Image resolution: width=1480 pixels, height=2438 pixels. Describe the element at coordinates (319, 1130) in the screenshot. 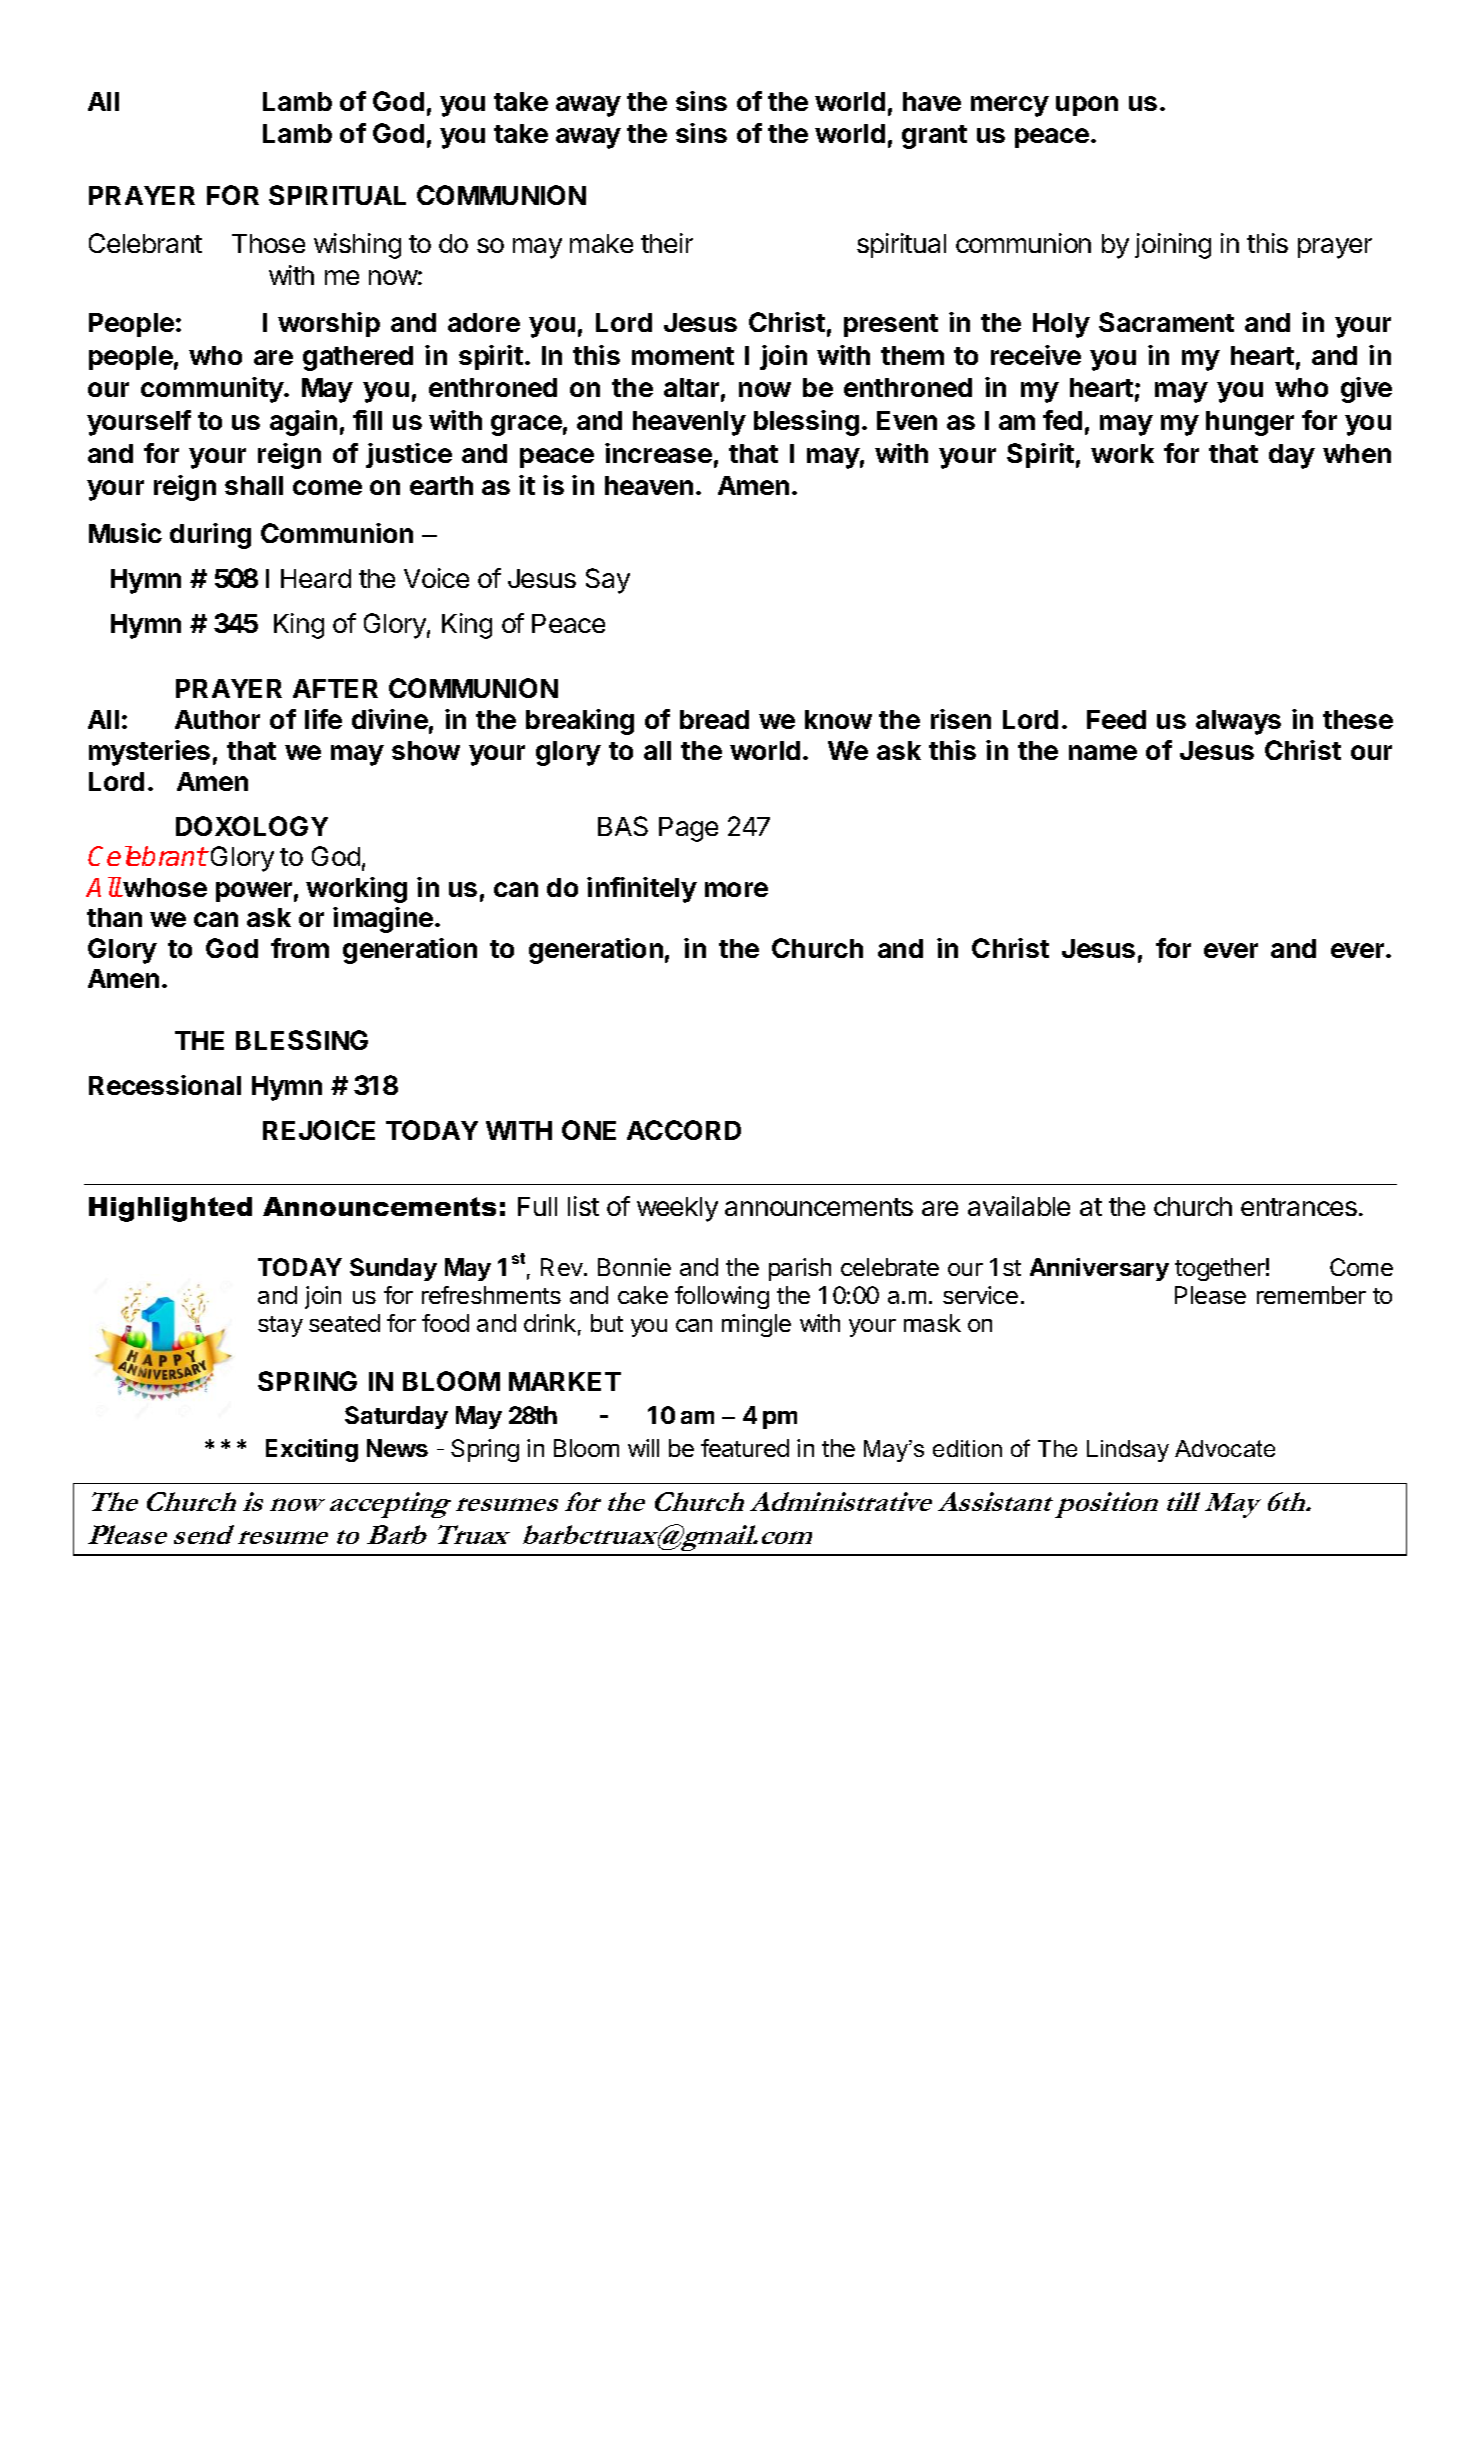

I see `REJOICE` at that location.
